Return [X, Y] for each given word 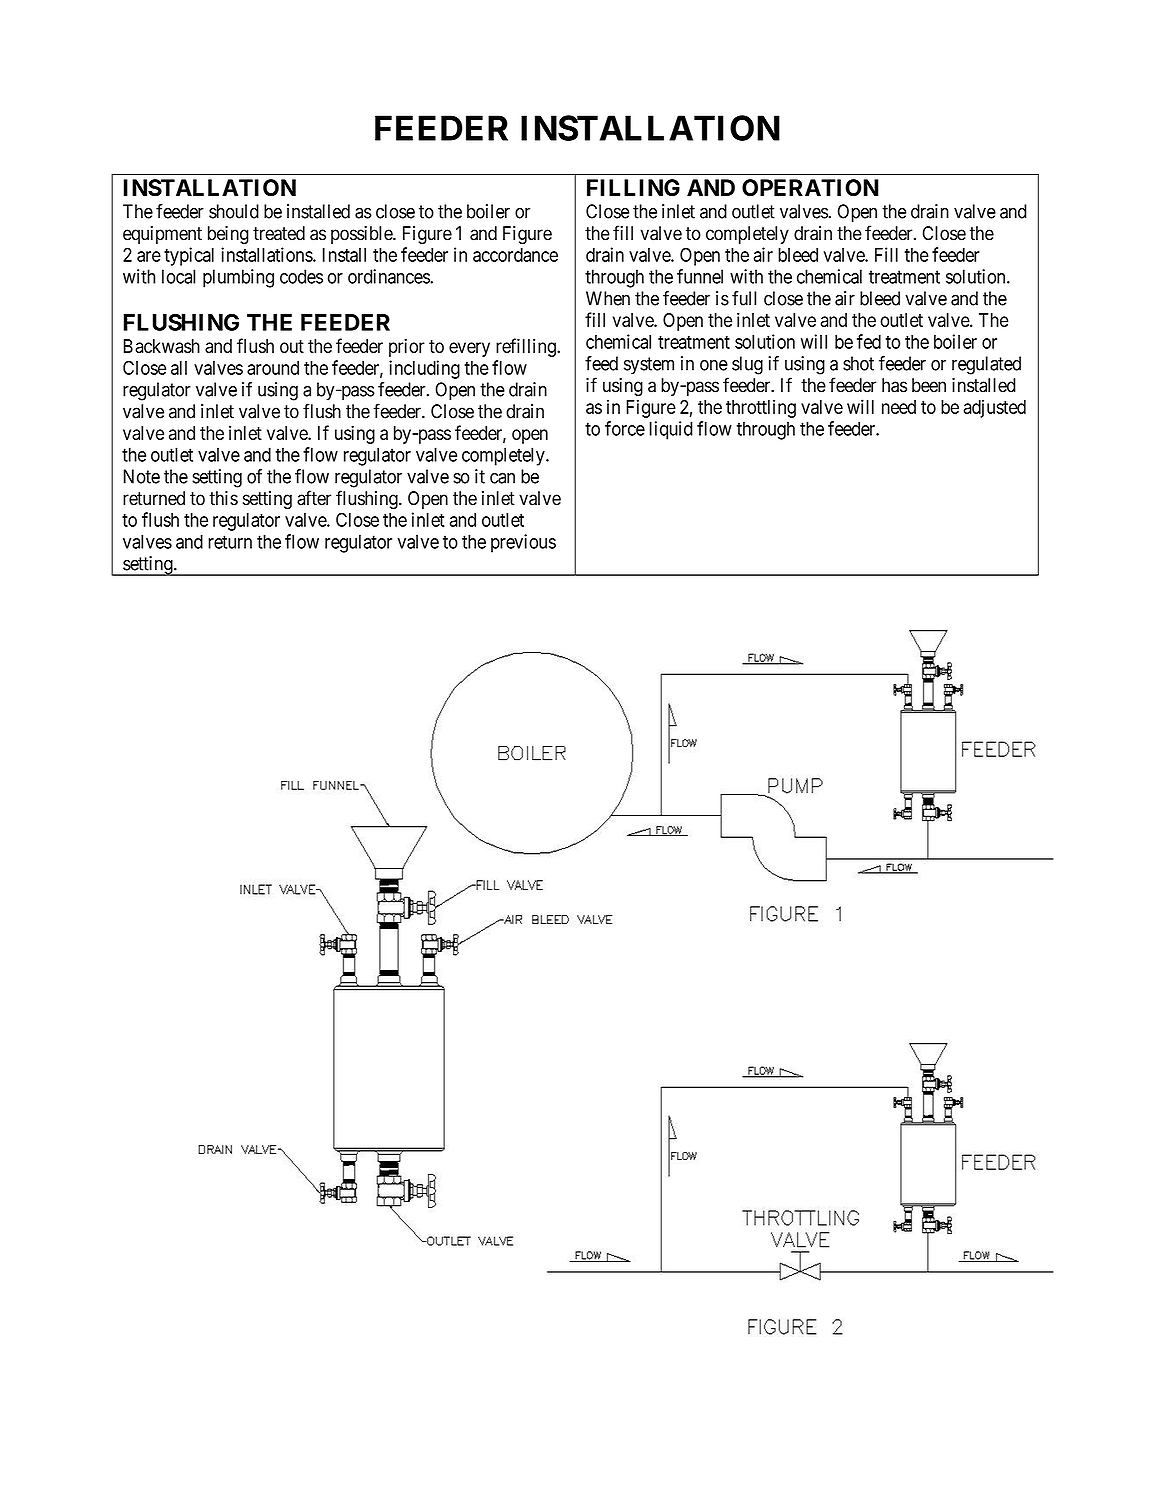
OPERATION [810, 187]
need [899, 407]
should [234, 211]
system [649, 366]
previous [523, 543]
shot [858, 363]
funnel [700, 276]
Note [142, 476]
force [625, 428]
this [223, 498]
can [502, 478]
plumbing [238, 278]
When [608, 298]
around [273, 368]
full [744, 298]
